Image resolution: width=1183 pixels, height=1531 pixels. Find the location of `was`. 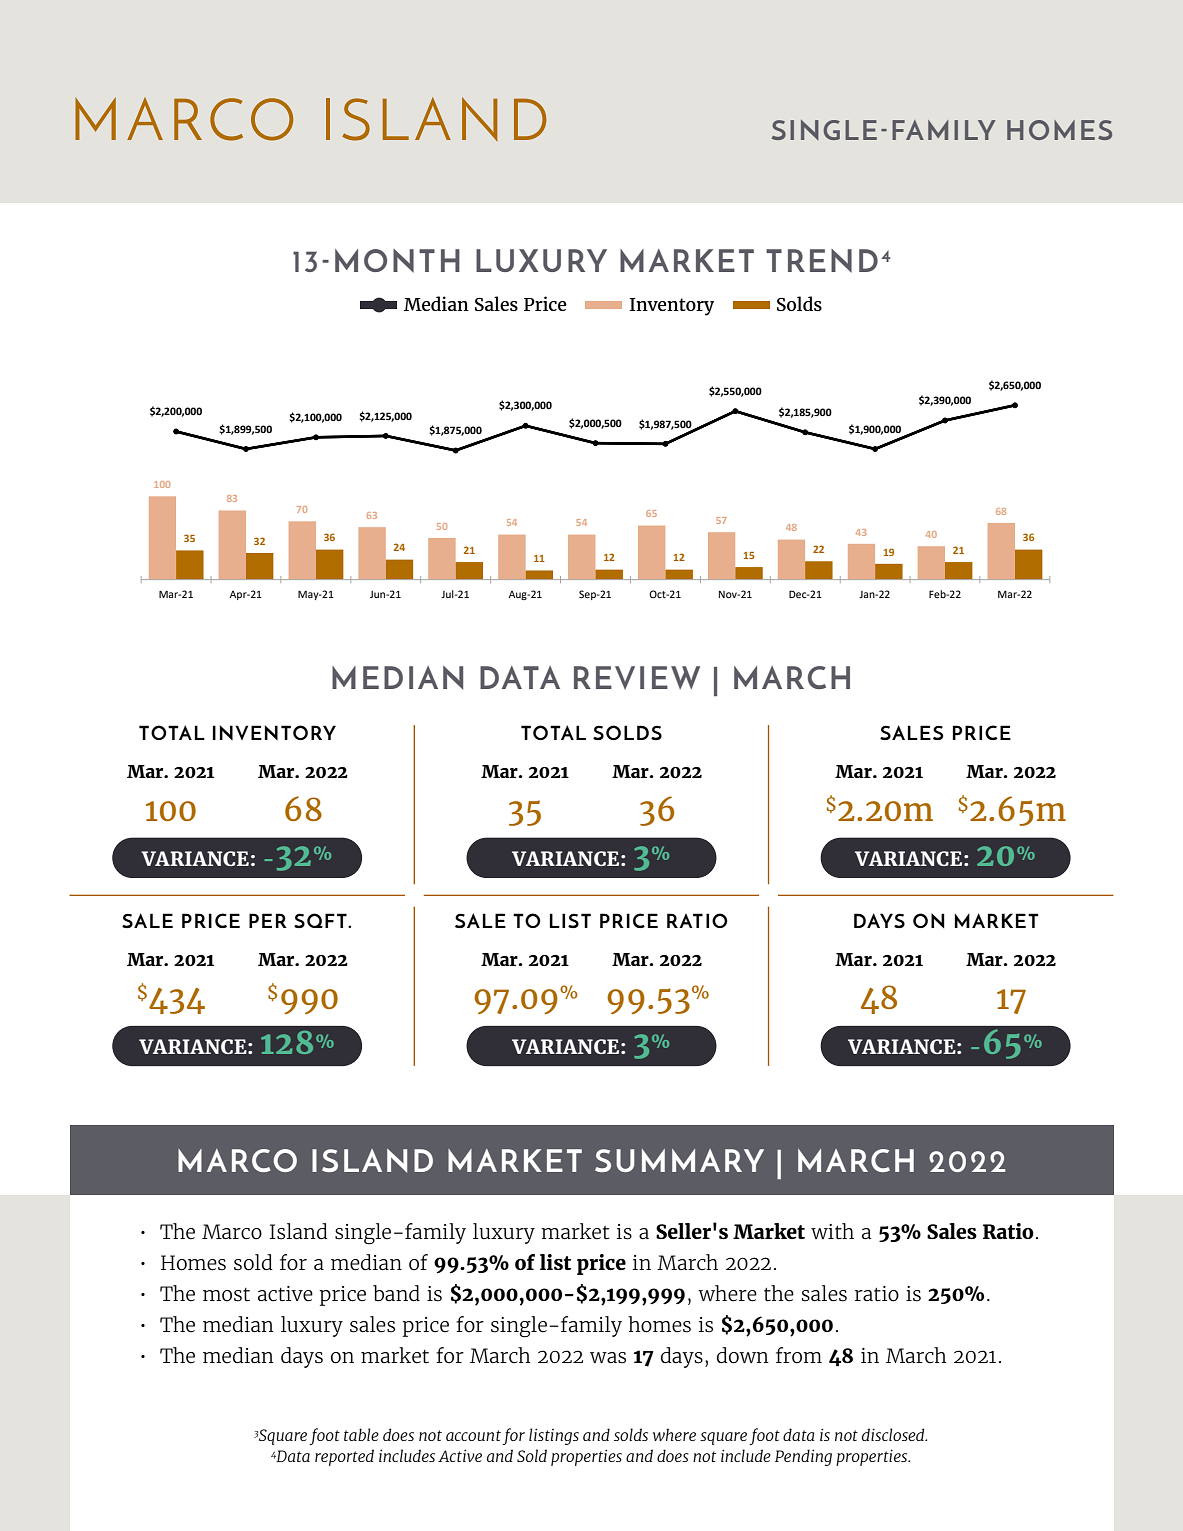

was is located at coordinates (608, 1358).
